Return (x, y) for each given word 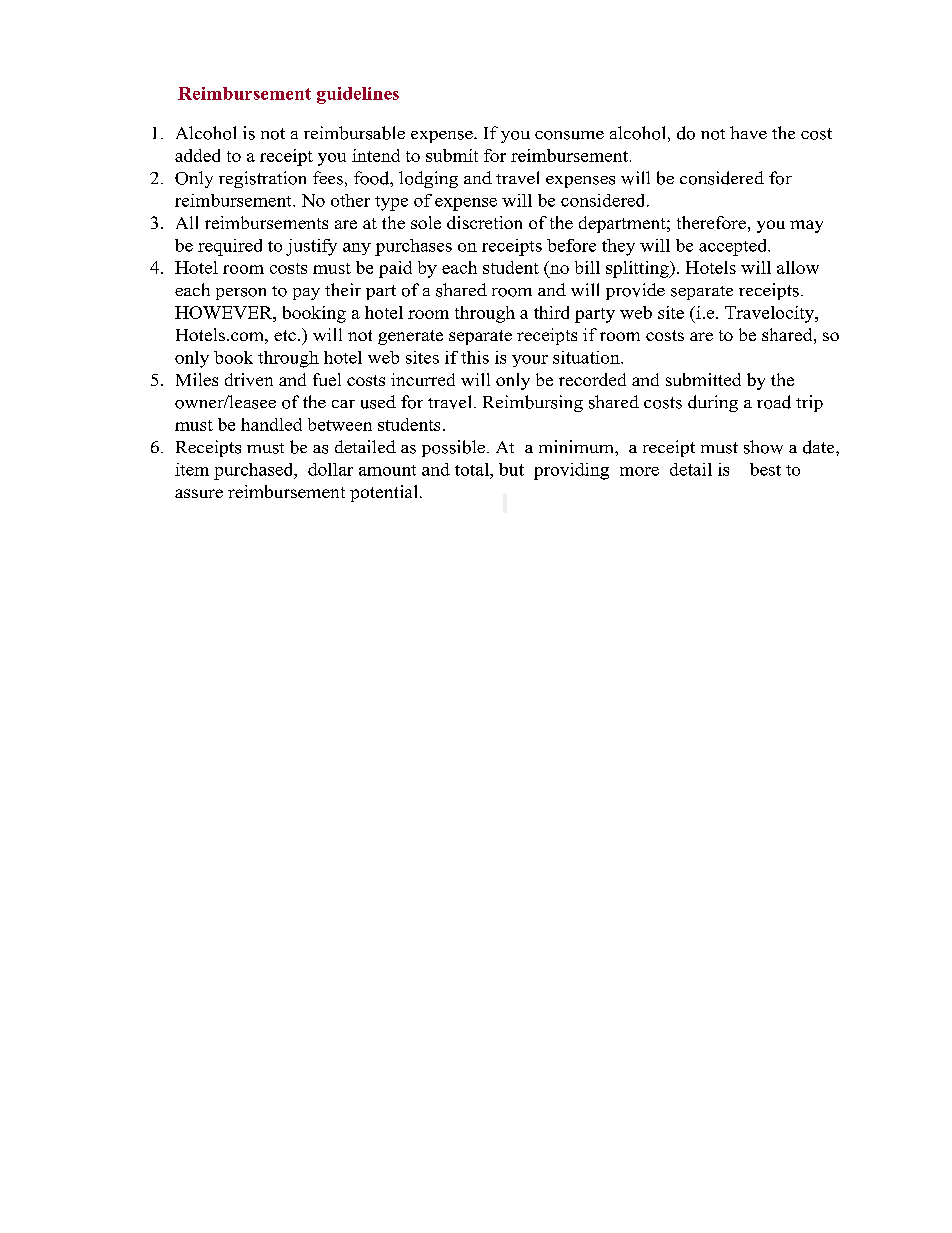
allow (798, 267)
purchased (255, 471)
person (241, 294)
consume (569, 135)
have (748, 132)
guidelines (358, 95)
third (551, 312)
